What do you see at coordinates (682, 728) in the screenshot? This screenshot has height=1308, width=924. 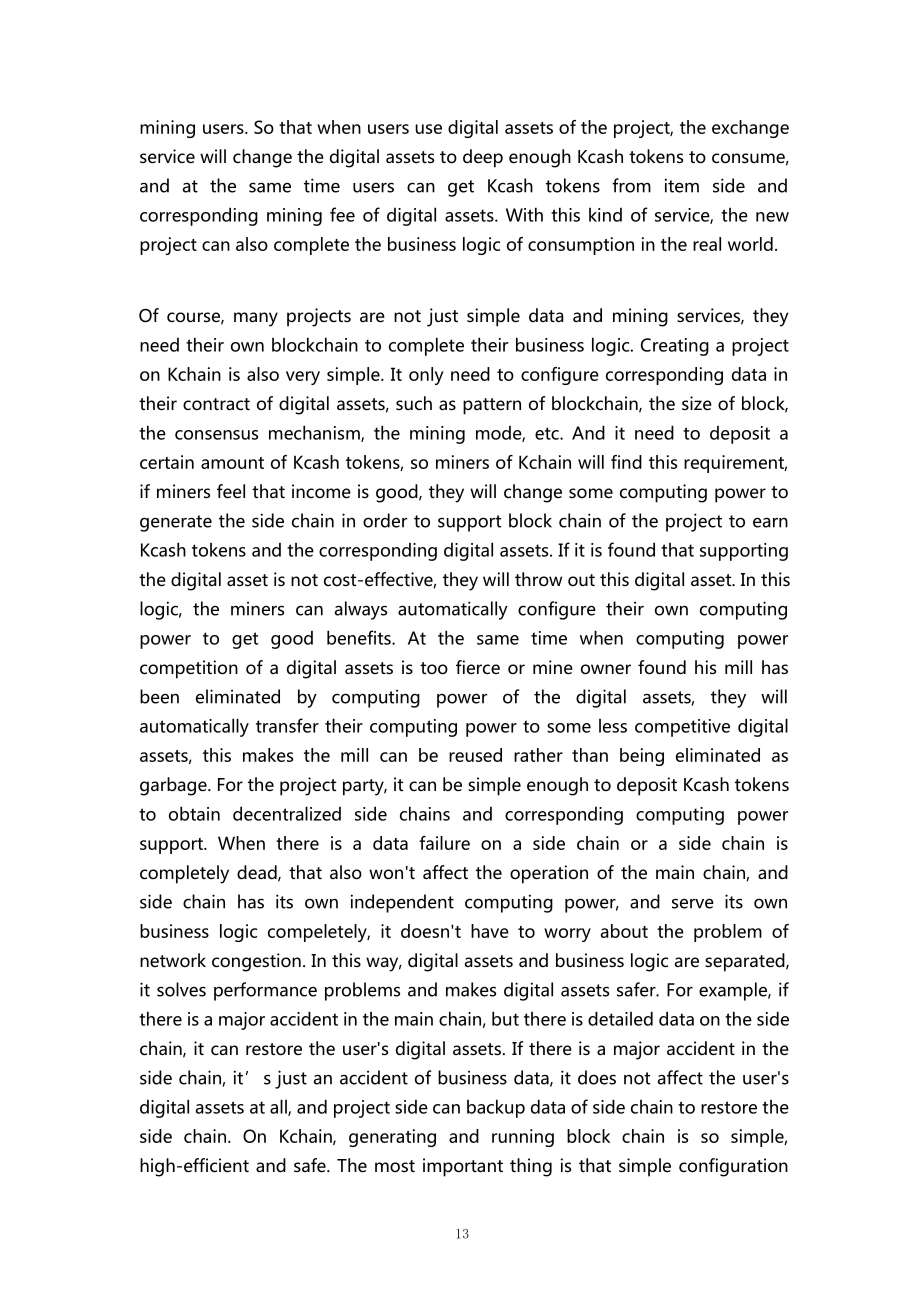 I see `competitive` at bounding box center [682, 728].
